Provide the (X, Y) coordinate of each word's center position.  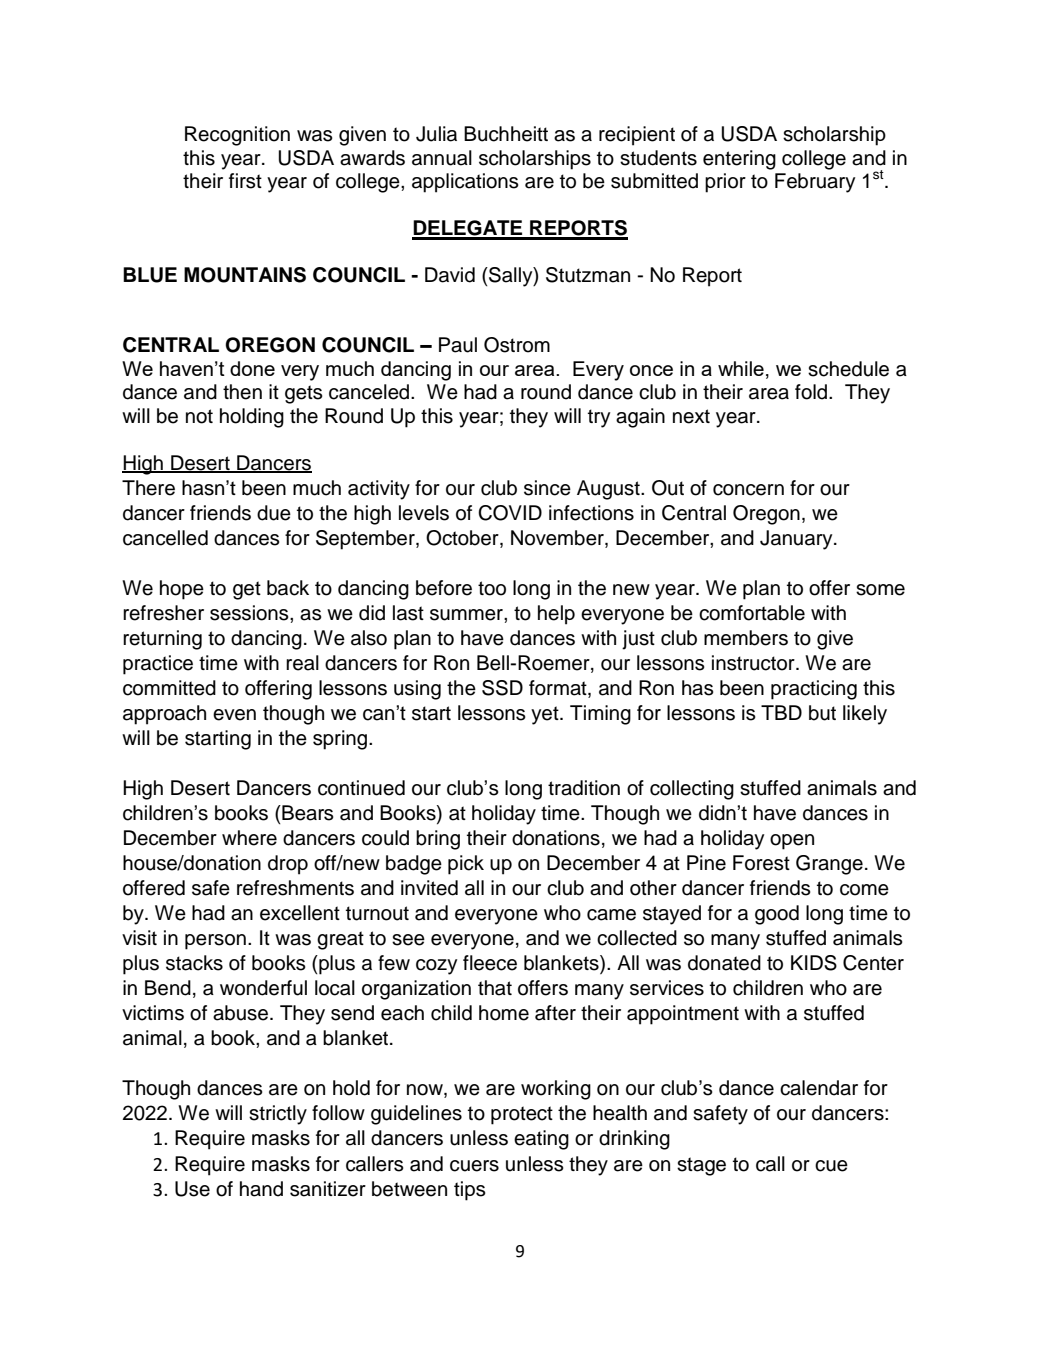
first (245, 181)
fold (811, 392)
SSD (502, 688)
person (215, 942)
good (777, 915)
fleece (490, 963)
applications (465, 183)
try (599, 418)
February (815, 183)
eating (541, 1140)
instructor (754, 663)
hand (261, 1189)
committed (169, 688)
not (199, 416)
